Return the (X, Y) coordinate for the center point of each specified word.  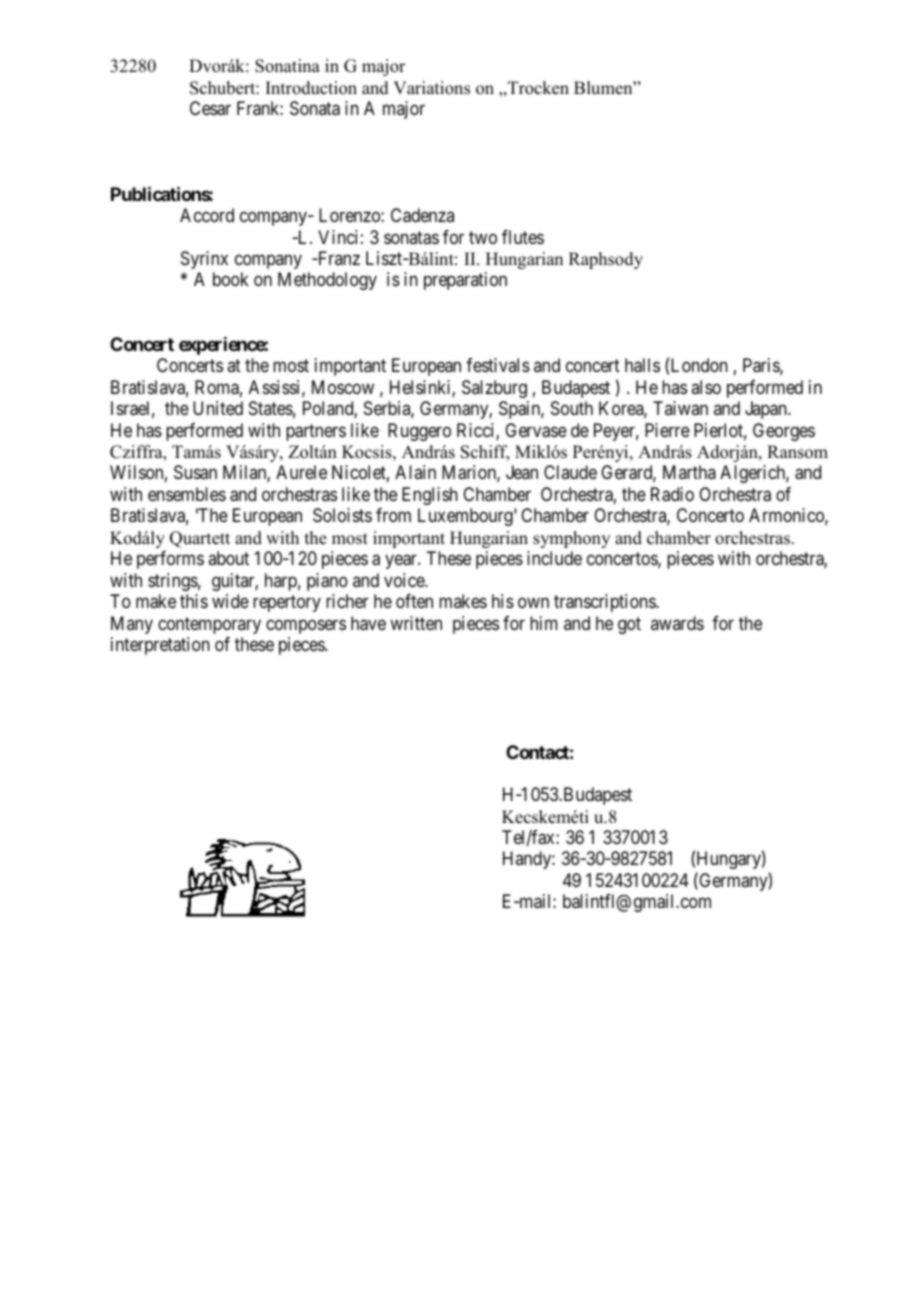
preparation (465, 281)
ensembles (187, 494)
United (218, 408)
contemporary (209, 625)
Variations (431, 88)
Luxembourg (466, 517)
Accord (207, 215)
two (483, 237)
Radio (672, 494)
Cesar (210, 108)
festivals (498, 365)
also (706, 387)
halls (642, 365)
